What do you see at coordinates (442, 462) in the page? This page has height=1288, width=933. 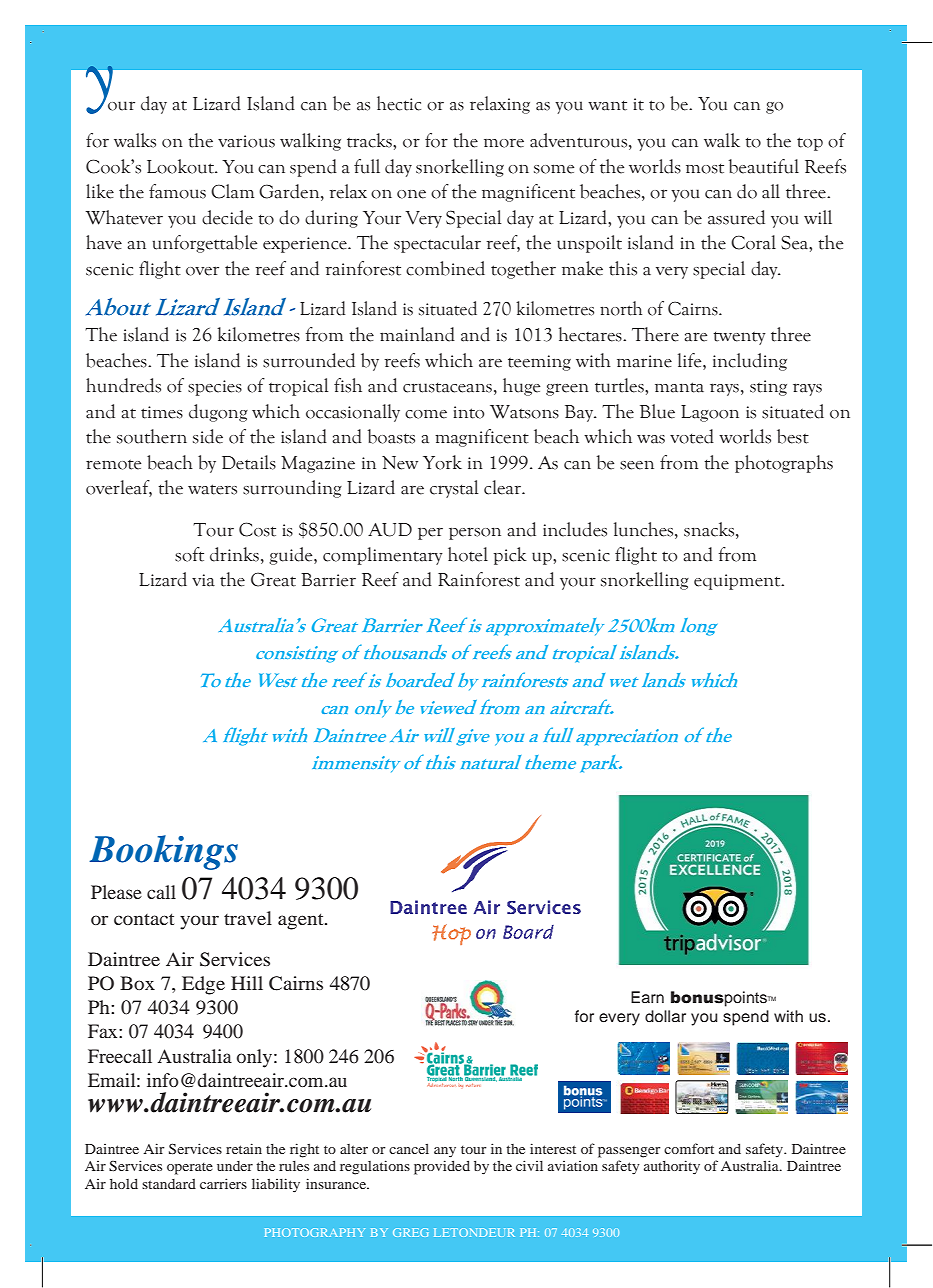 I see `York` at bounding box center [442, 462].
